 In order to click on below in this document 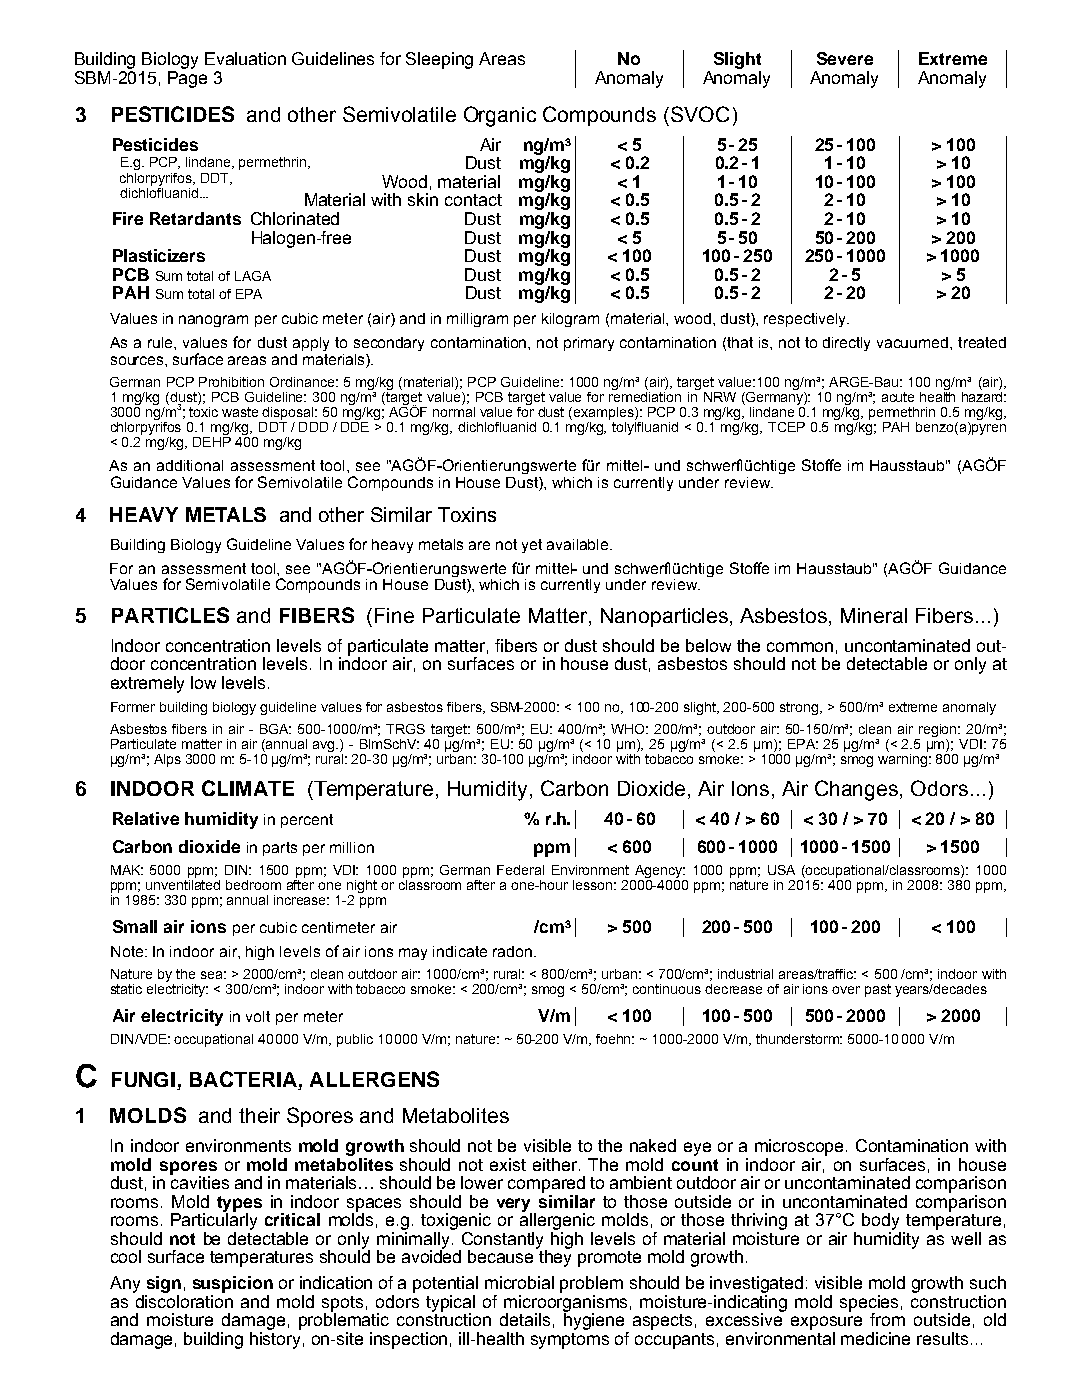, I will do `click(708, 645)`.
